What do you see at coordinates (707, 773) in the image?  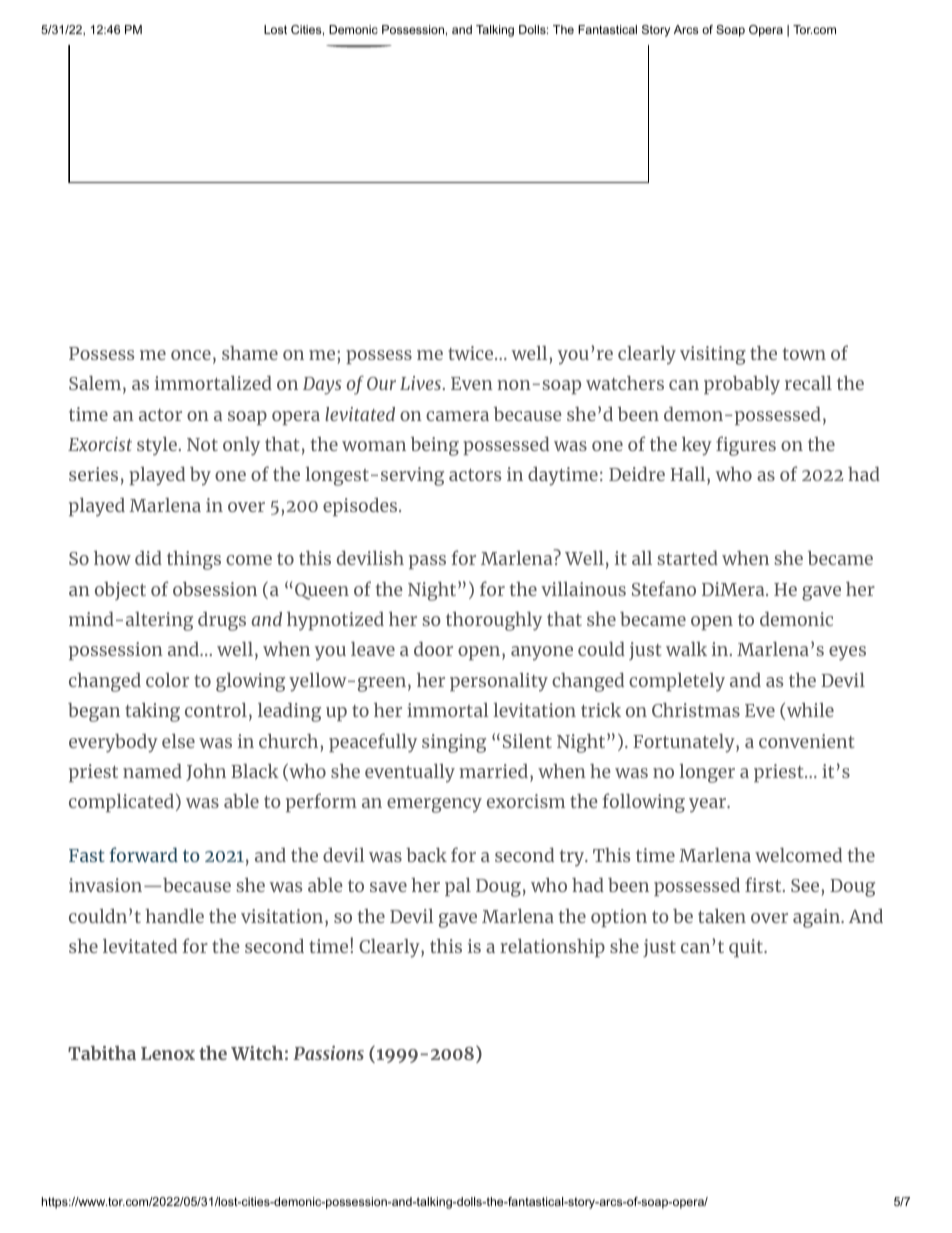 I see `longer` at bounding box center [707, 773].
